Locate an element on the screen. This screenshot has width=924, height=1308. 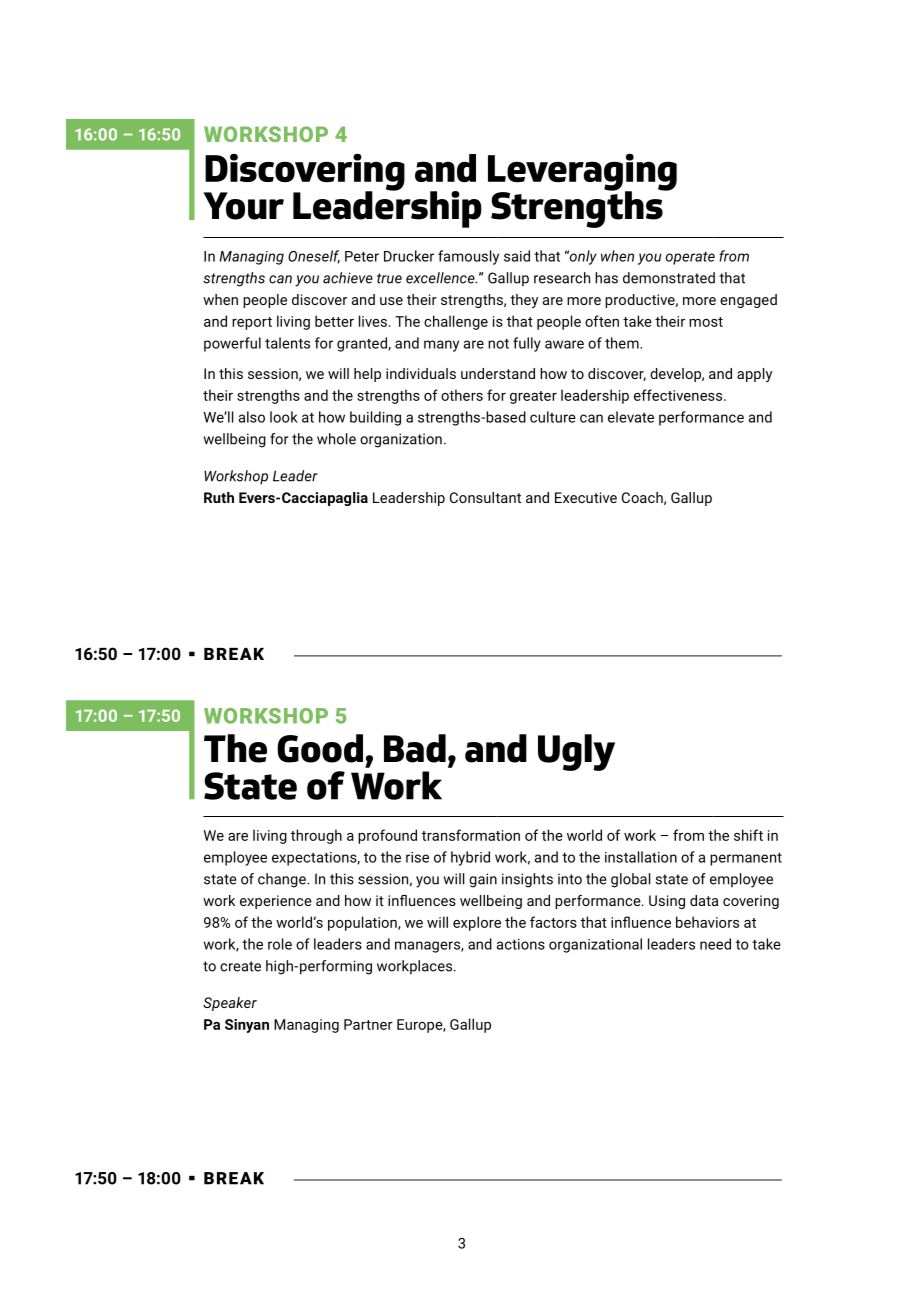
Speaker is located at coordinates (230, 1004).
